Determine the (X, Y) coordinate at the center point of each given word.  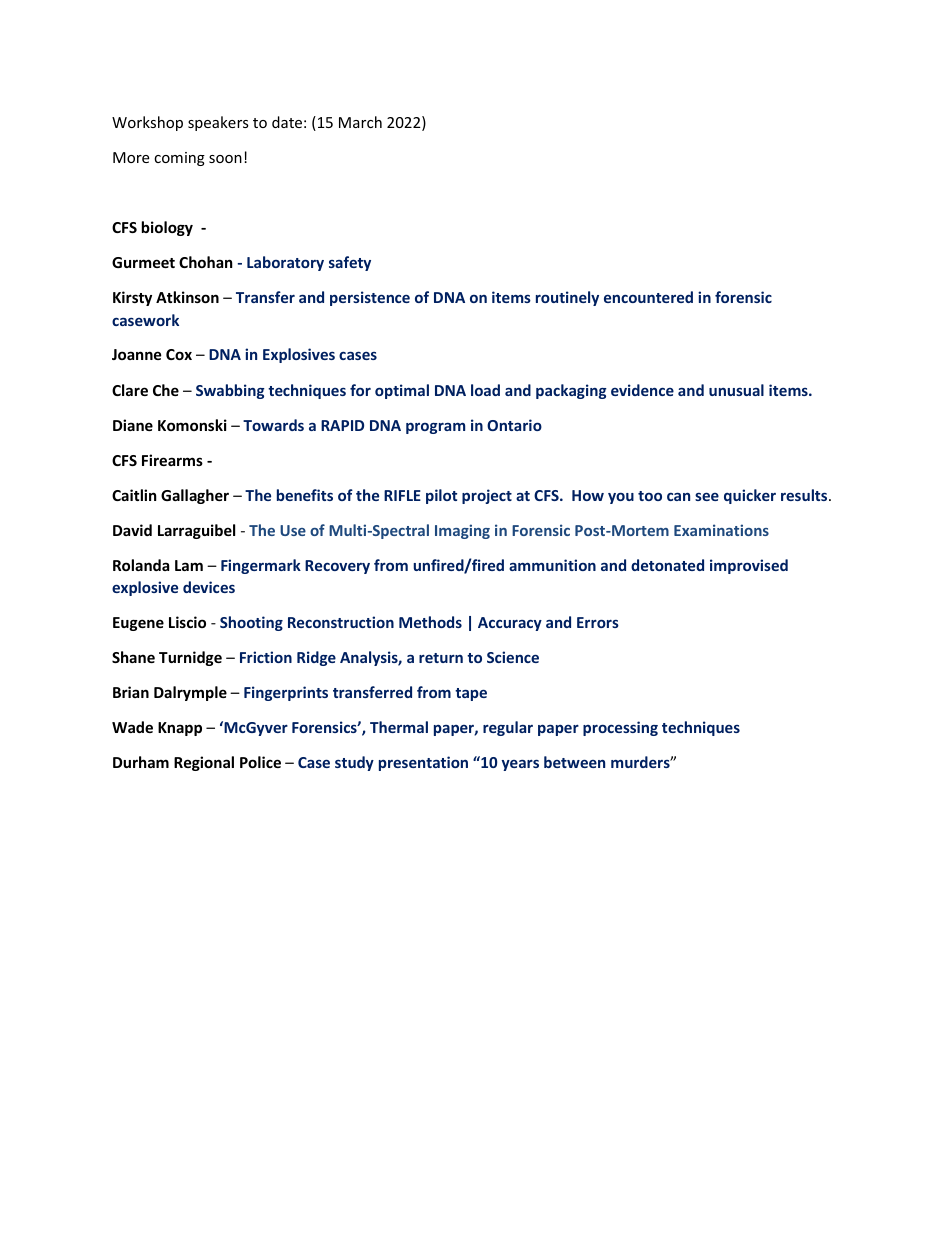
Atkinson (187, 297)
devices (209, 587)
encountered (648, 297)
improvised (749, 566)
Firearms (172, 460)
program (435, 428)
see (707, 496)
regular (508, 728)
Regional (204, 763)
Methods (430, 622)
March (360, 122)
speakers (218, 123)
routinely (567, 298)
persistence (370, 298)
